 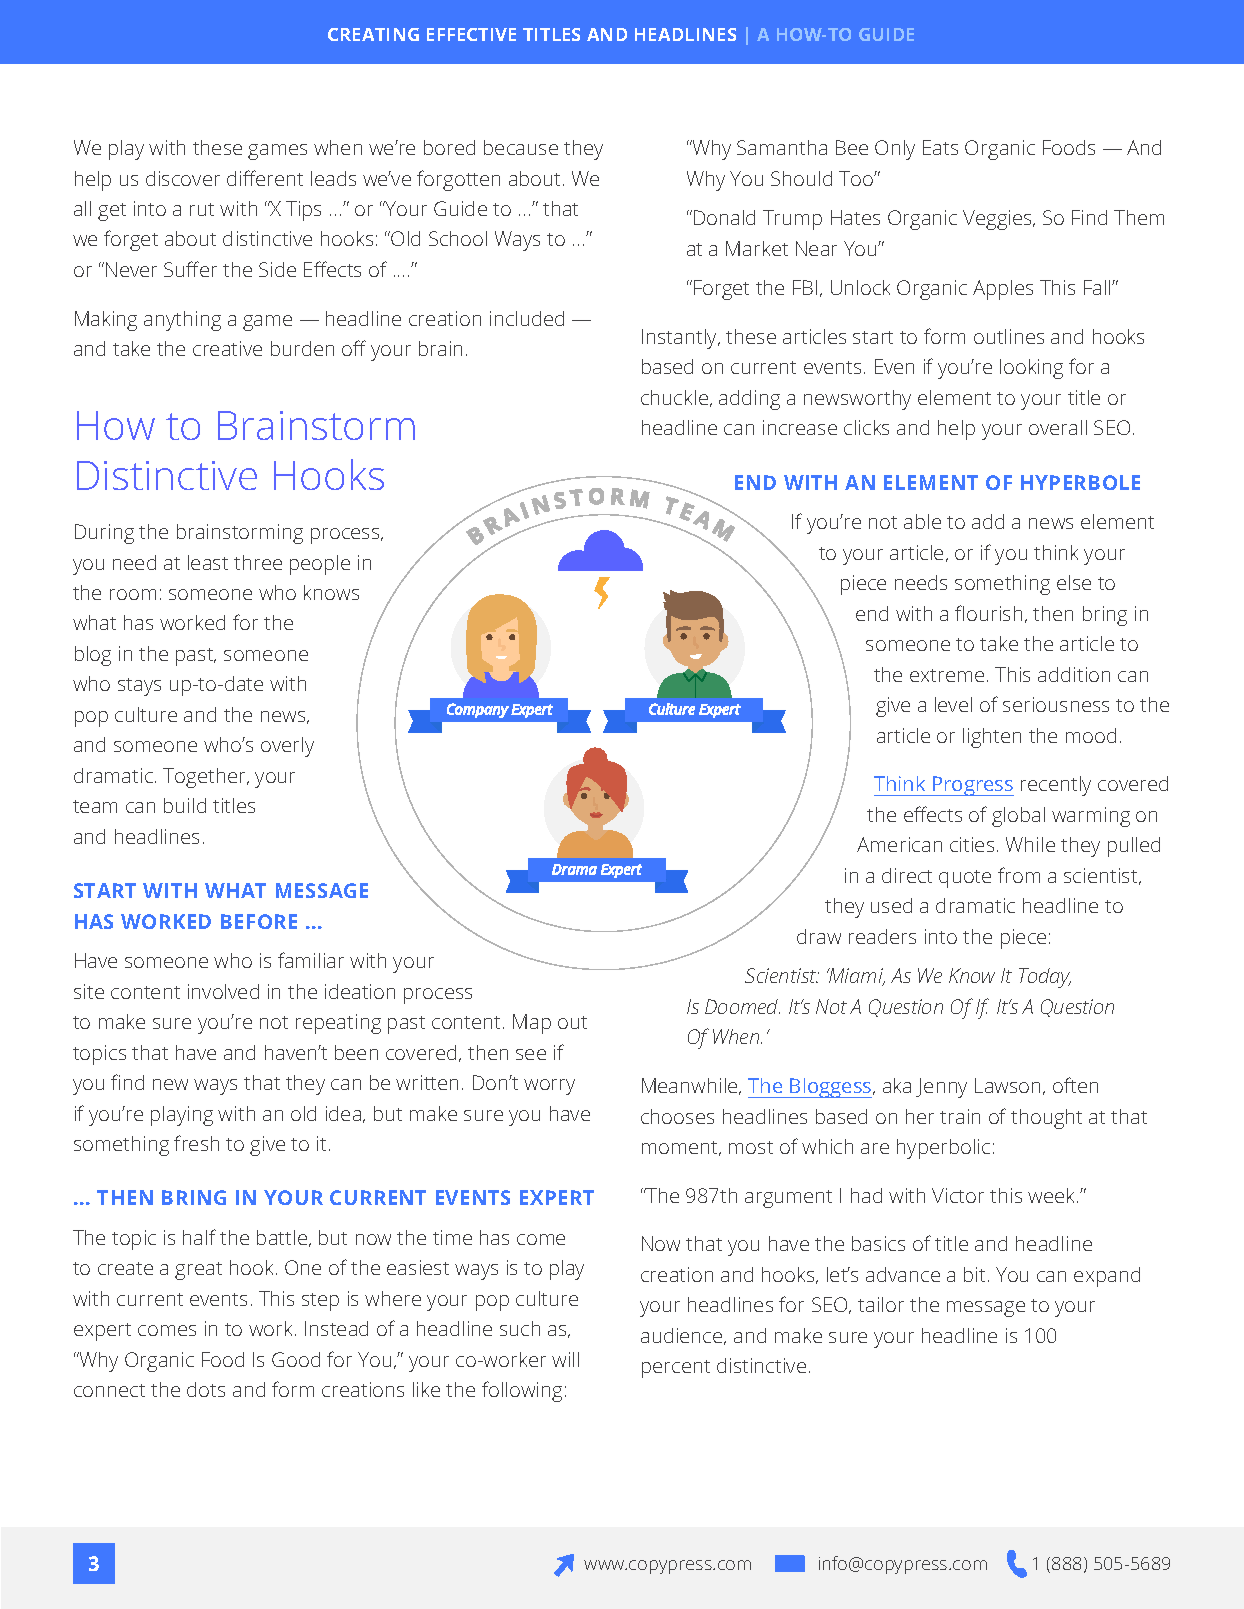 What do you see at coordinates (974, 1274) in the image?
I see `bit` at bounding box center [974, 1274].
